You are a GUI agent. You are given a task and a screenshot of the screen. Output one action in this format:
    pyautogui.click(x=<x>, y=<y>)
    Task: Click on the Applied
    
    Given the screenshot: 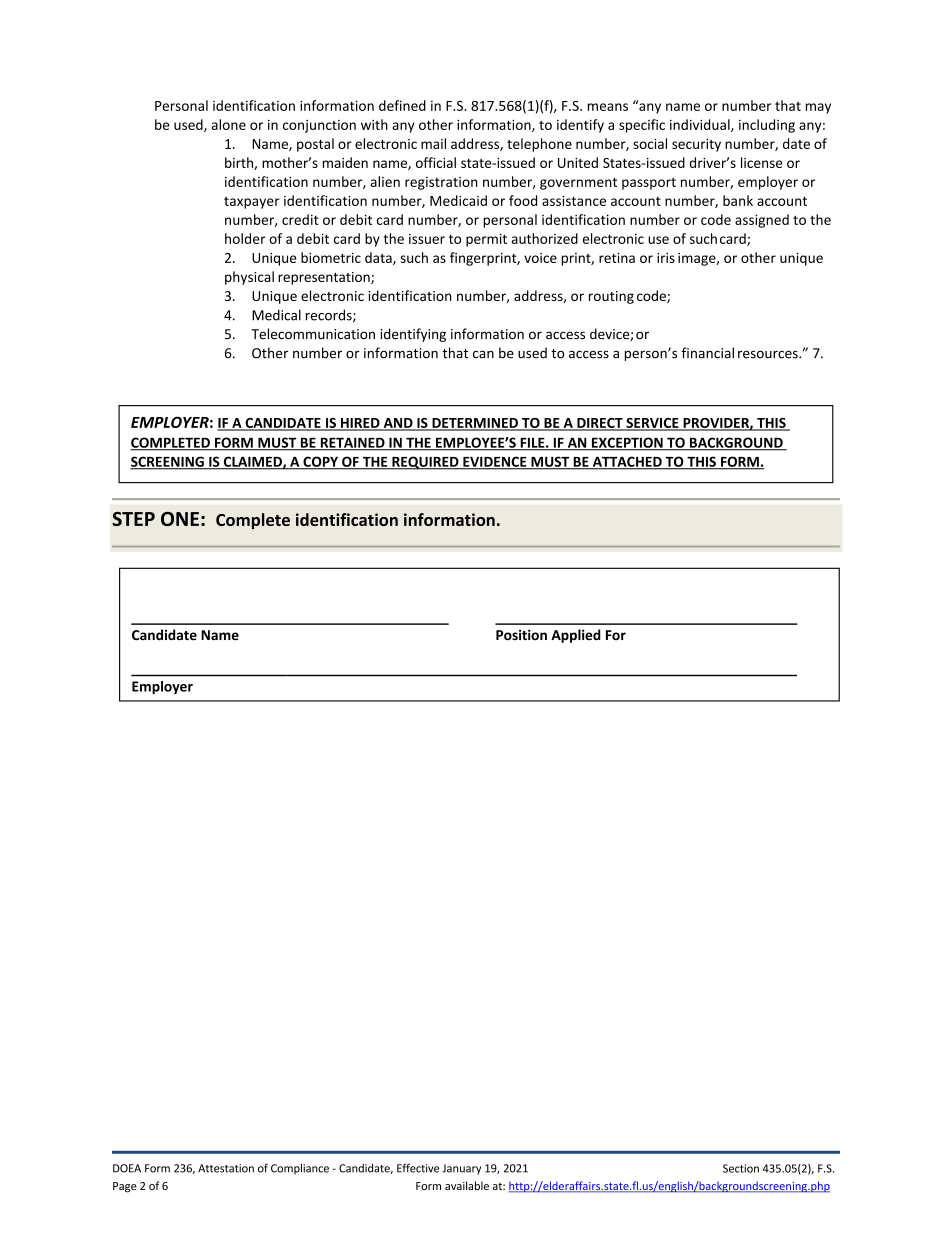 What is the action you would take?
    pyautogui.click(x=576, y=636)
